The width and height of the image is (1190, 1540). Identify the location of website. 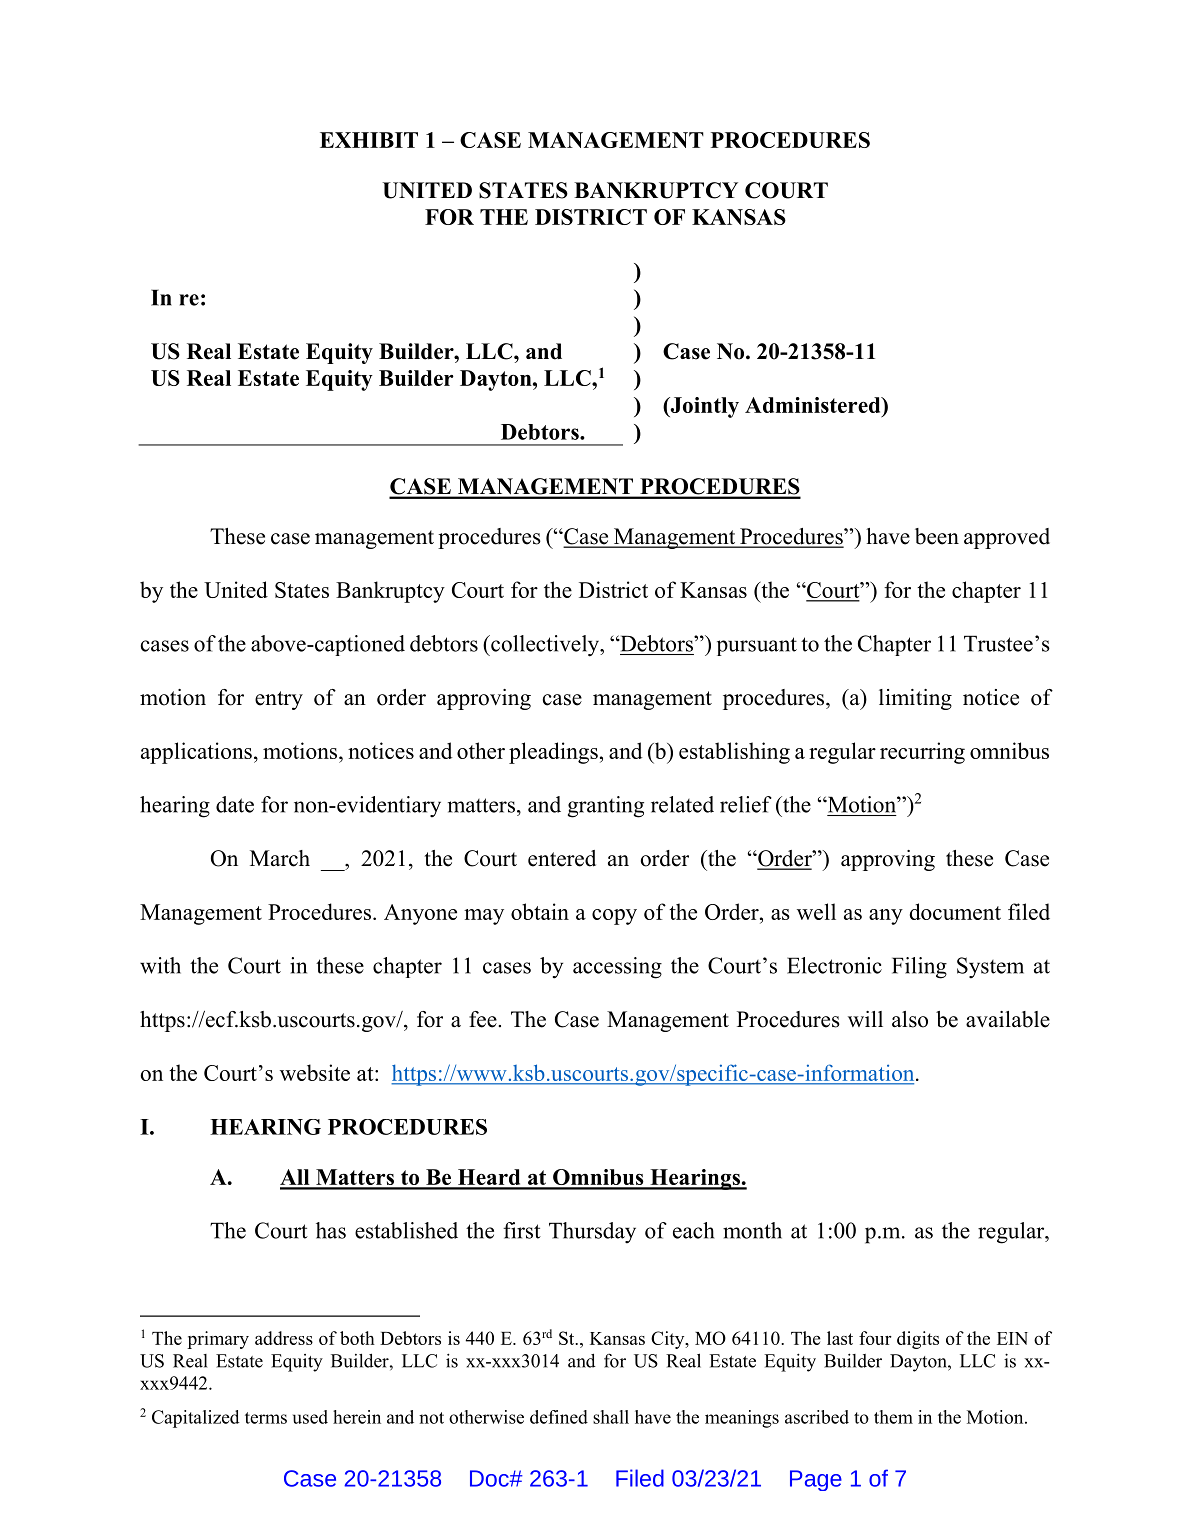
(315, 1072).
